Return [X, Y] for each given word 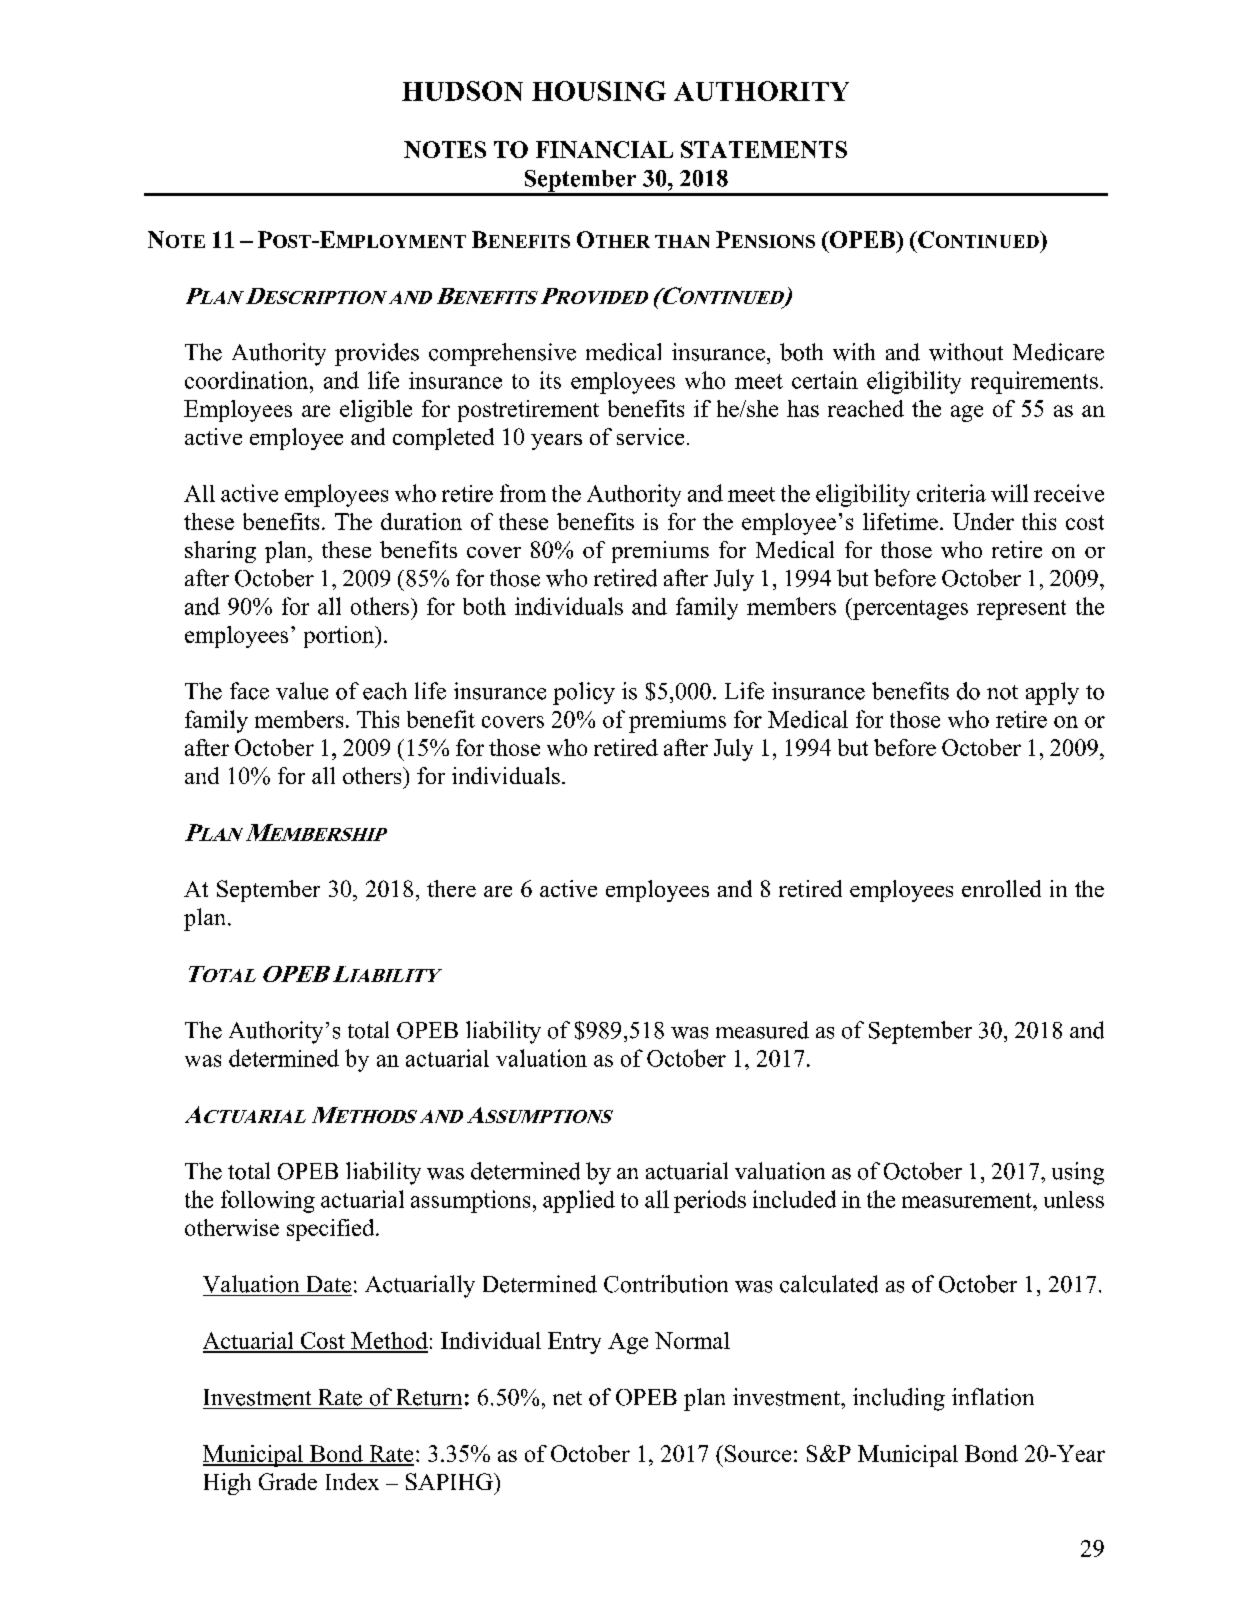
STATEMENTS [764, 149]
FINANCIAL [604, 149]
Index [352, 1481]
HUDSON [462, 91]
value [302, 691]
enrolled [1001, 888]
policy [584, 693]
